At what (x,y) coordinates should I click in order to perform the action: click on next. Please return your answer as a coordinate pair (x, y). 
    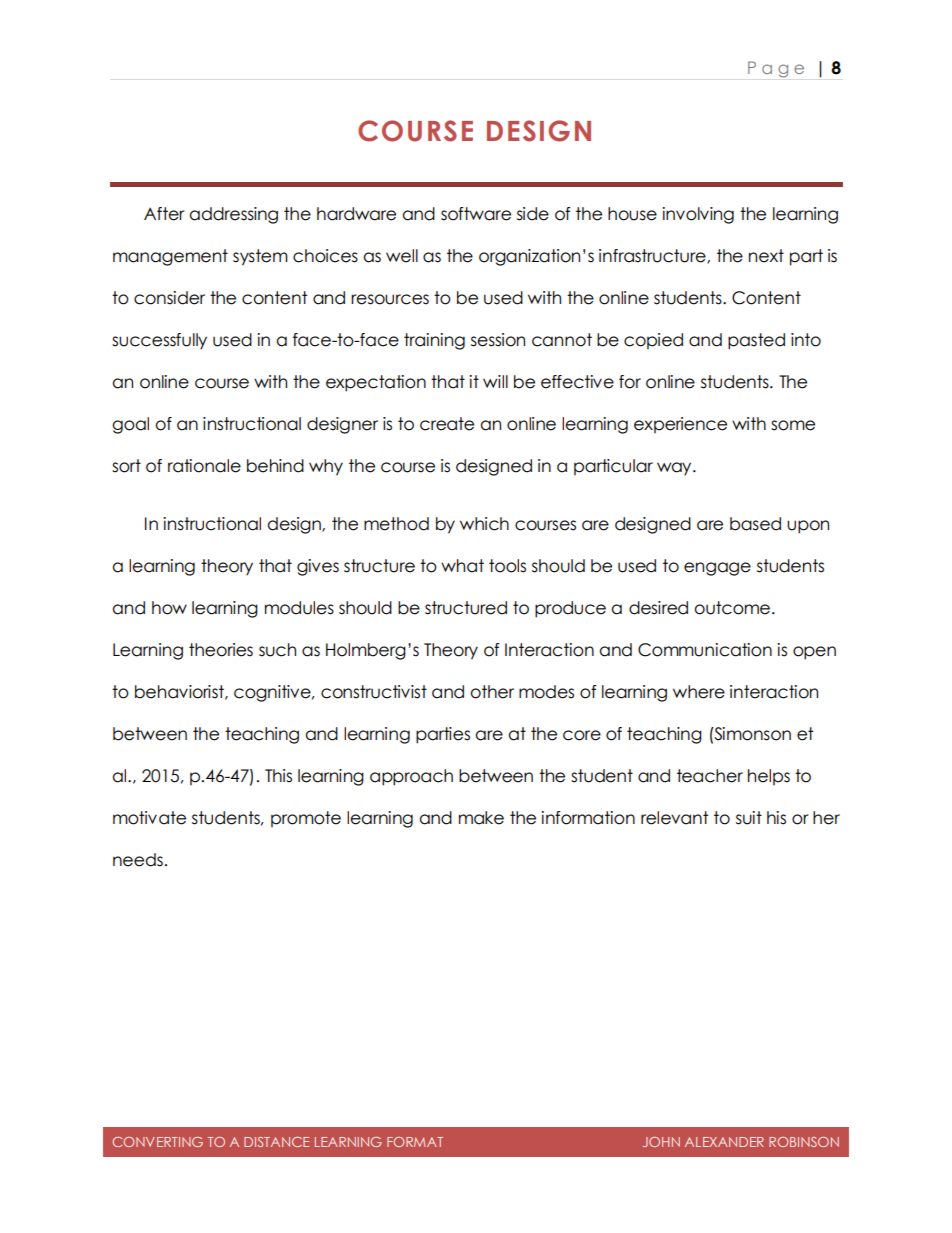
    Looking at the image, I should click on (766, 256).
